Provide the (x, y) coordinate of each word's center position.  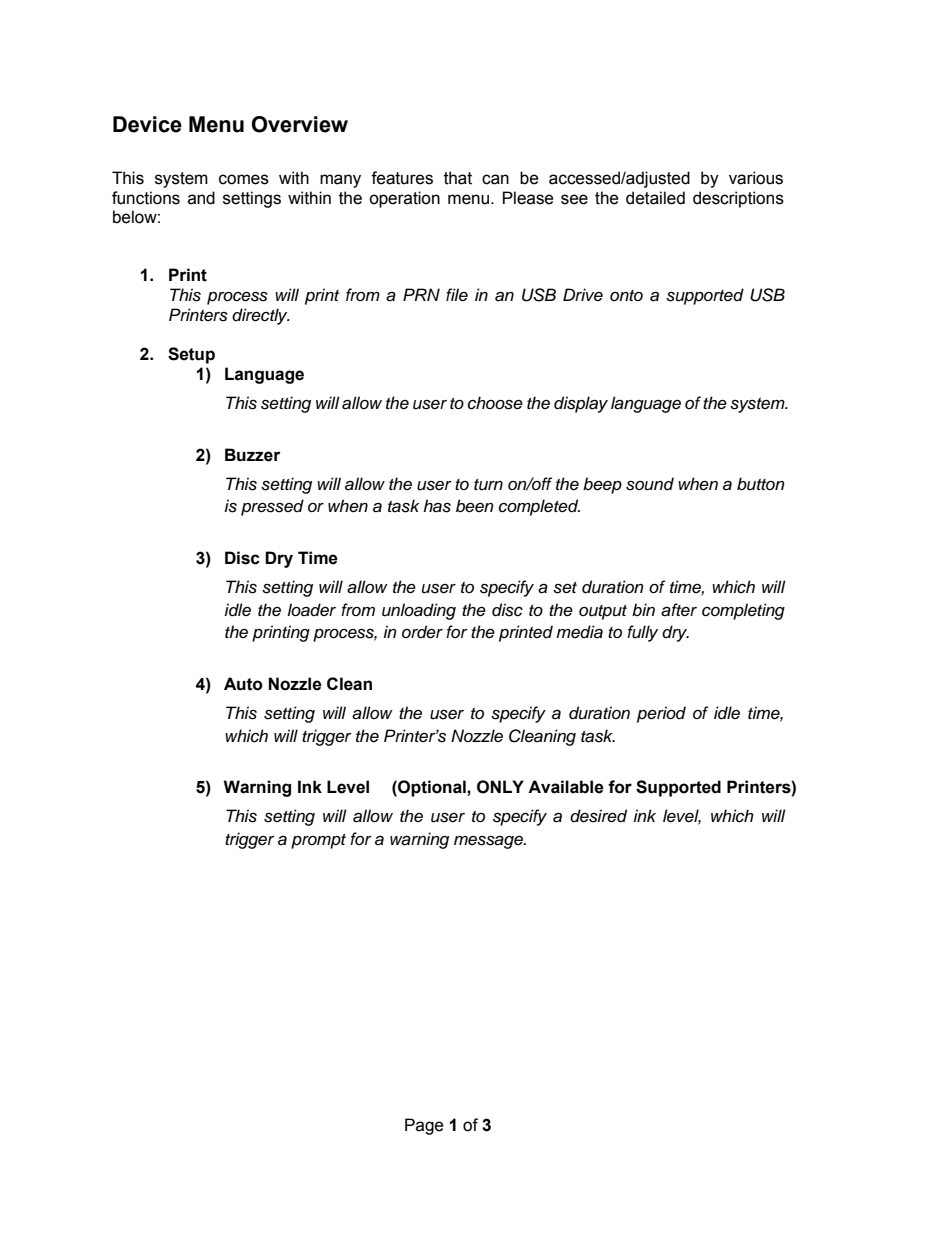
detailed (655, 198)
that (458, 178)
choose (495, 403)
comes (244, 179)
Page (424, 1126)
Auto (243, 684)
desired (598, 816)
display (581, 404)
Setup (191, 355)
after (679, 610)
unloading (419, 611)
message (489, 842)
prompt (318, 841)
